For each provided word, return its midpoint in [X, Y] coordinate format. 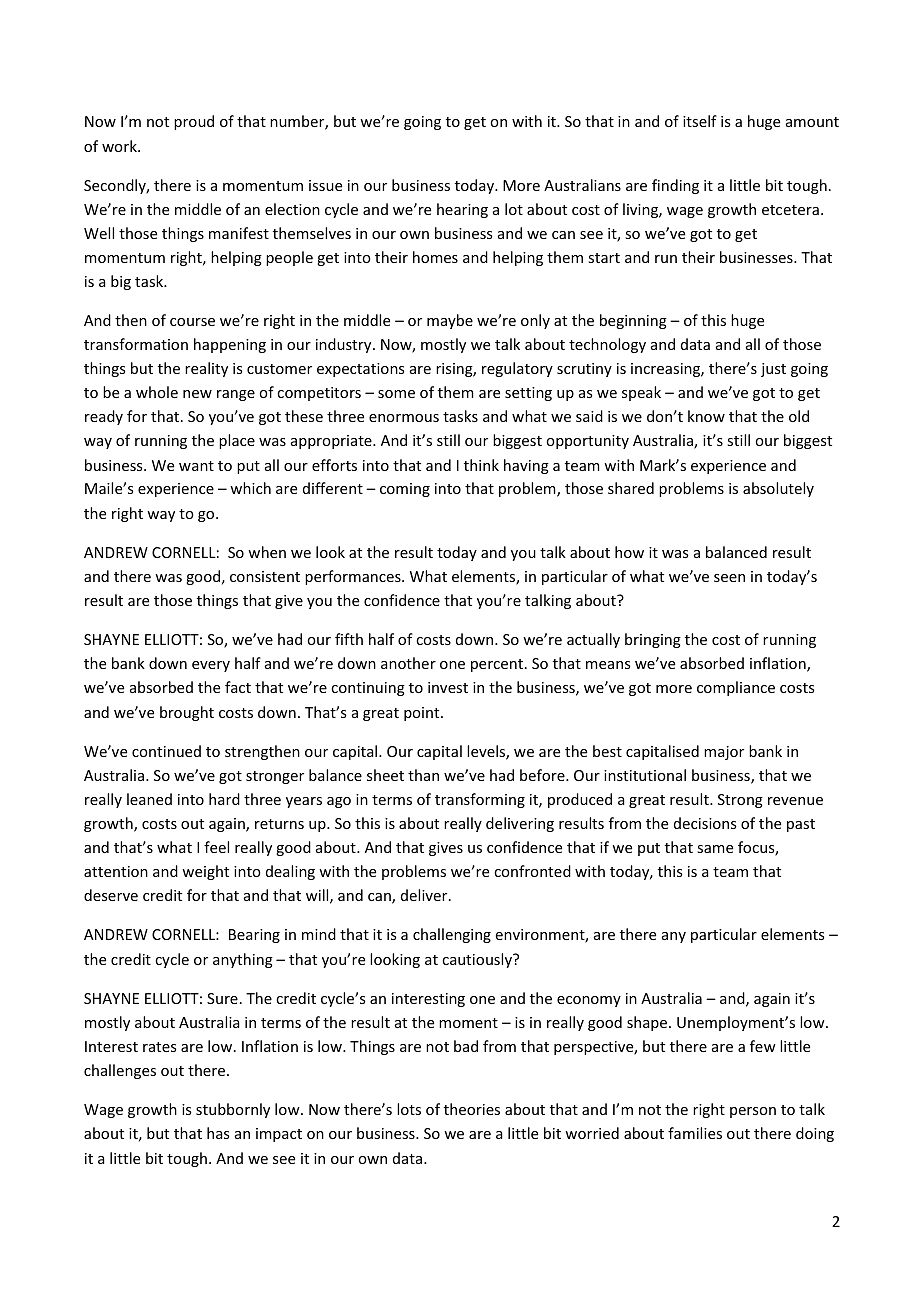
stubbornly [233, 1110]
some [396, 394]
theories [472, 1109]
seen [729, 578]
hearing [462, 210]
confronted [532, 871]
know [706, 416]
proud [194, 122]
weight [205, 872]
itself [700, 121]
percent [498, 665]
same [715, 849]
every [211, 666]
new [197, 394]
